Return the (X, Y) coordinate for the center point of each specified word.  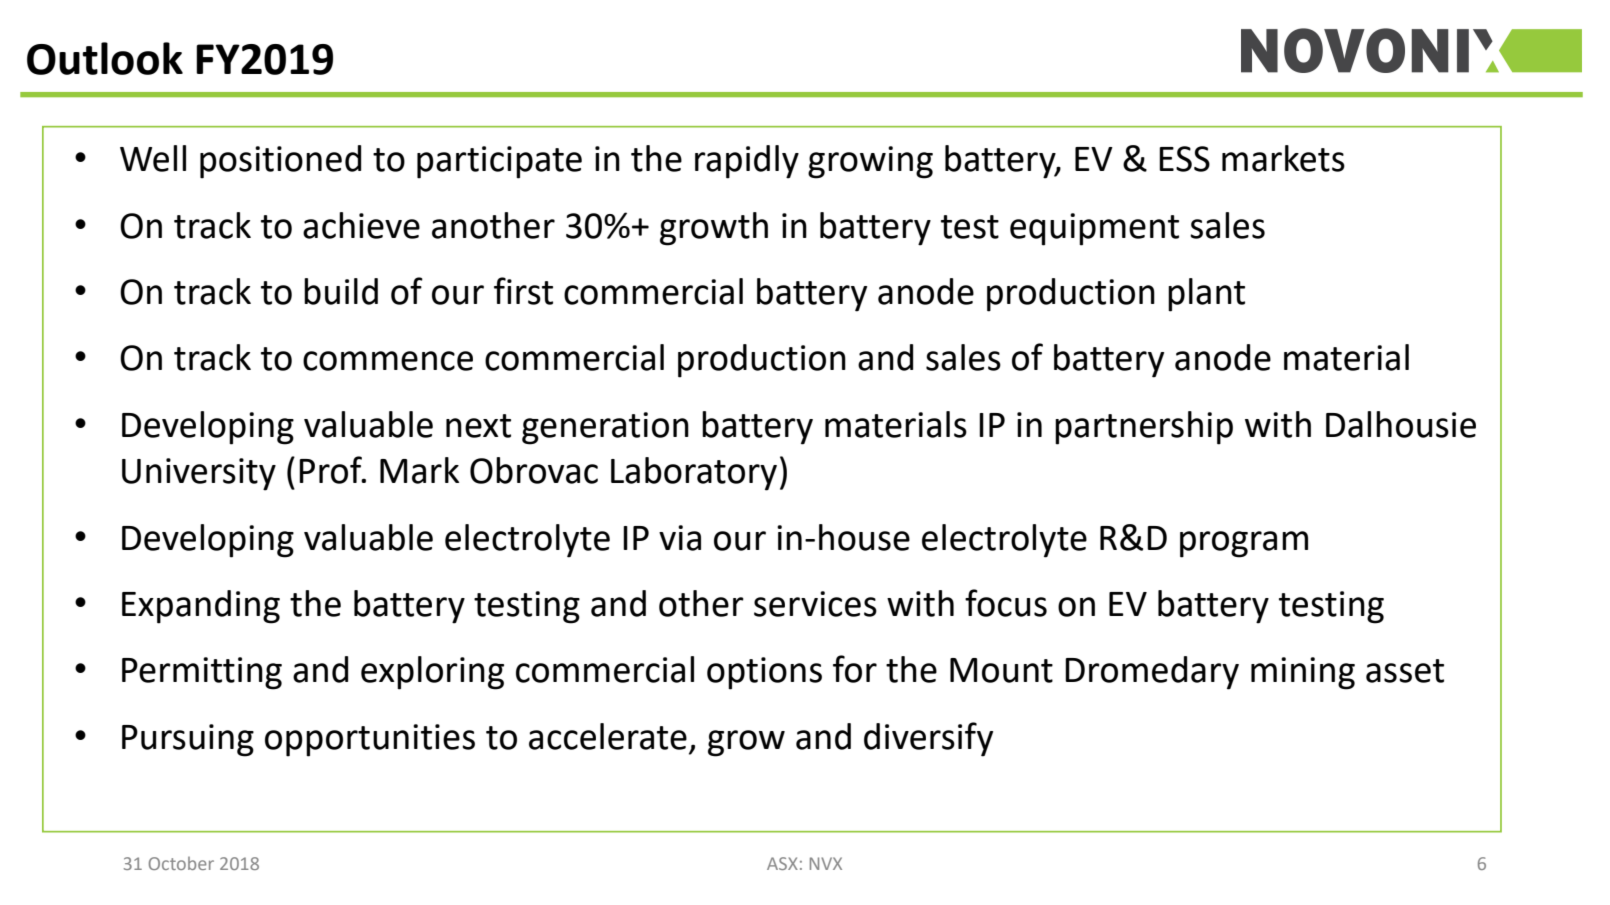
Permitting (202, 673)
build (341, 291)
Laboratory (694, 474)
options (764, 673)
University (199, 474)
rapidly (747, 162)
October (181, 863)
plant (1206, 295)
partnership (1144, 428)
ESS (1184, 159)
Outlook (105, 58)
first (523, 291)
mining (1303, 673)
